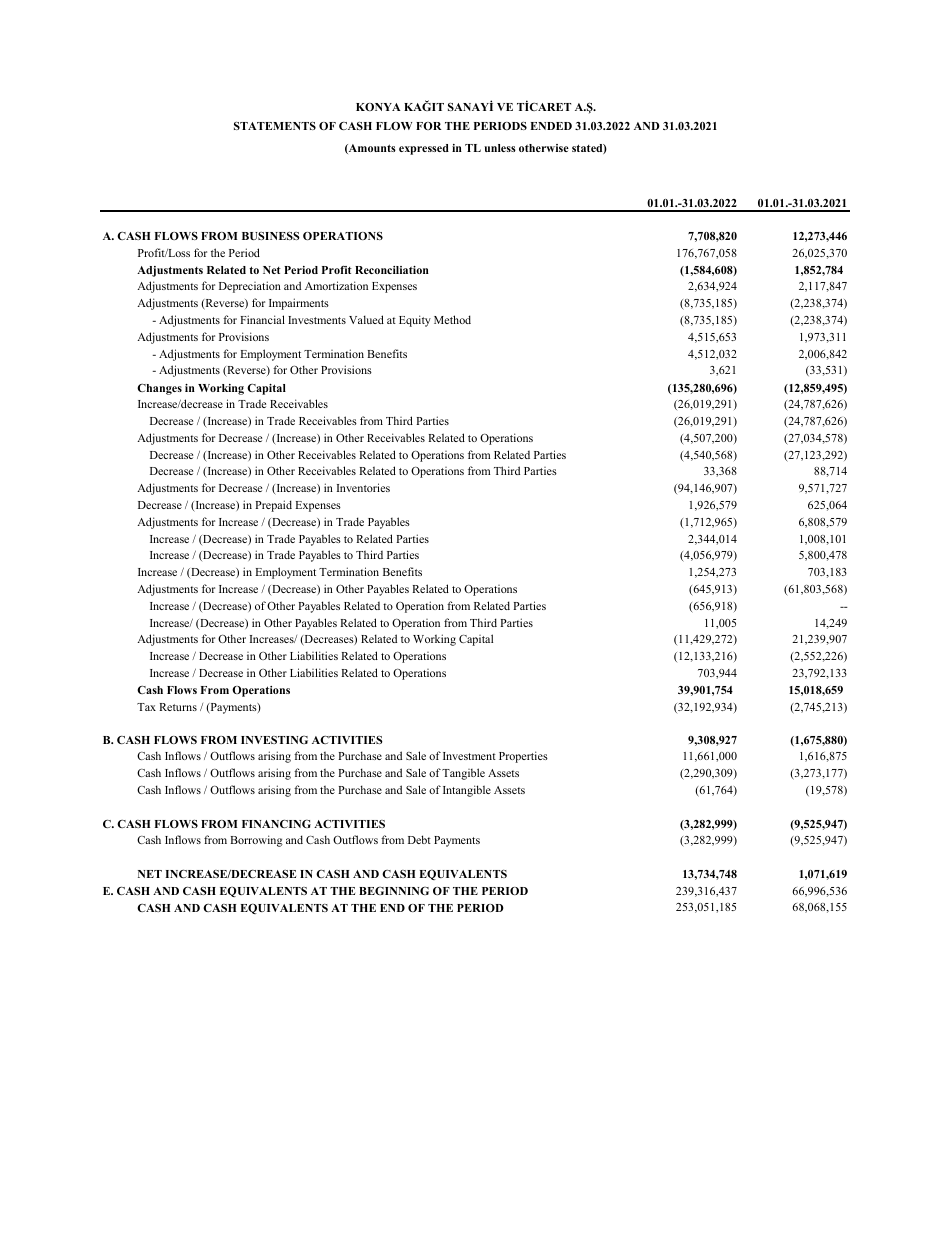 The width and height of the screenshot is (952, 1233). What do you see at coordinates (424, 149) in the screenshot?
I see `expressed` at bounding box center [424, 149].
